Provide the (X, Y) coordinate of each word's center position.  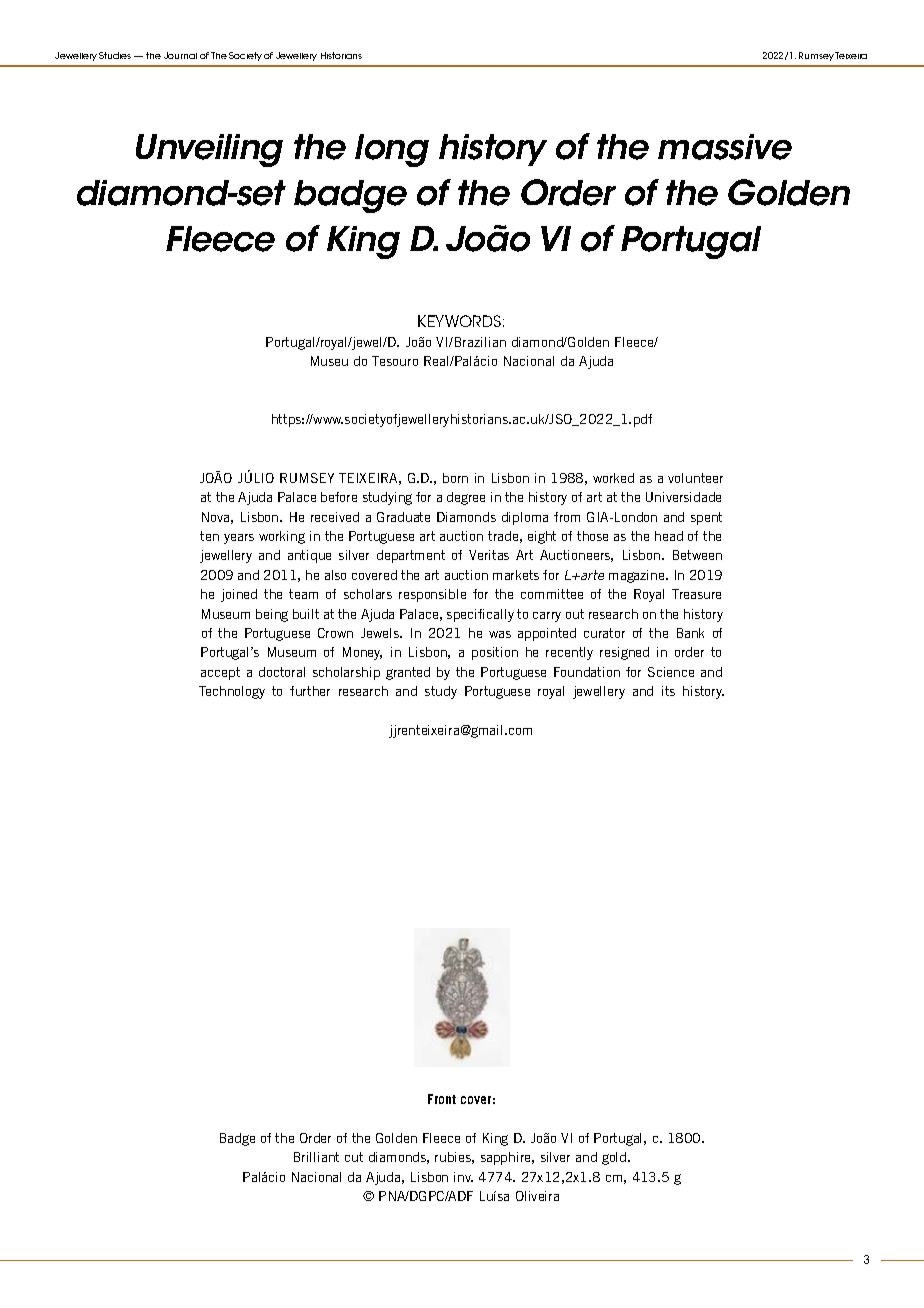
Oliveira (537, 1196)
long (392, 150)
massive (725, 147)
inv (463, 1177)
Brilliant (316, 1157)
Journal (180, 55)
